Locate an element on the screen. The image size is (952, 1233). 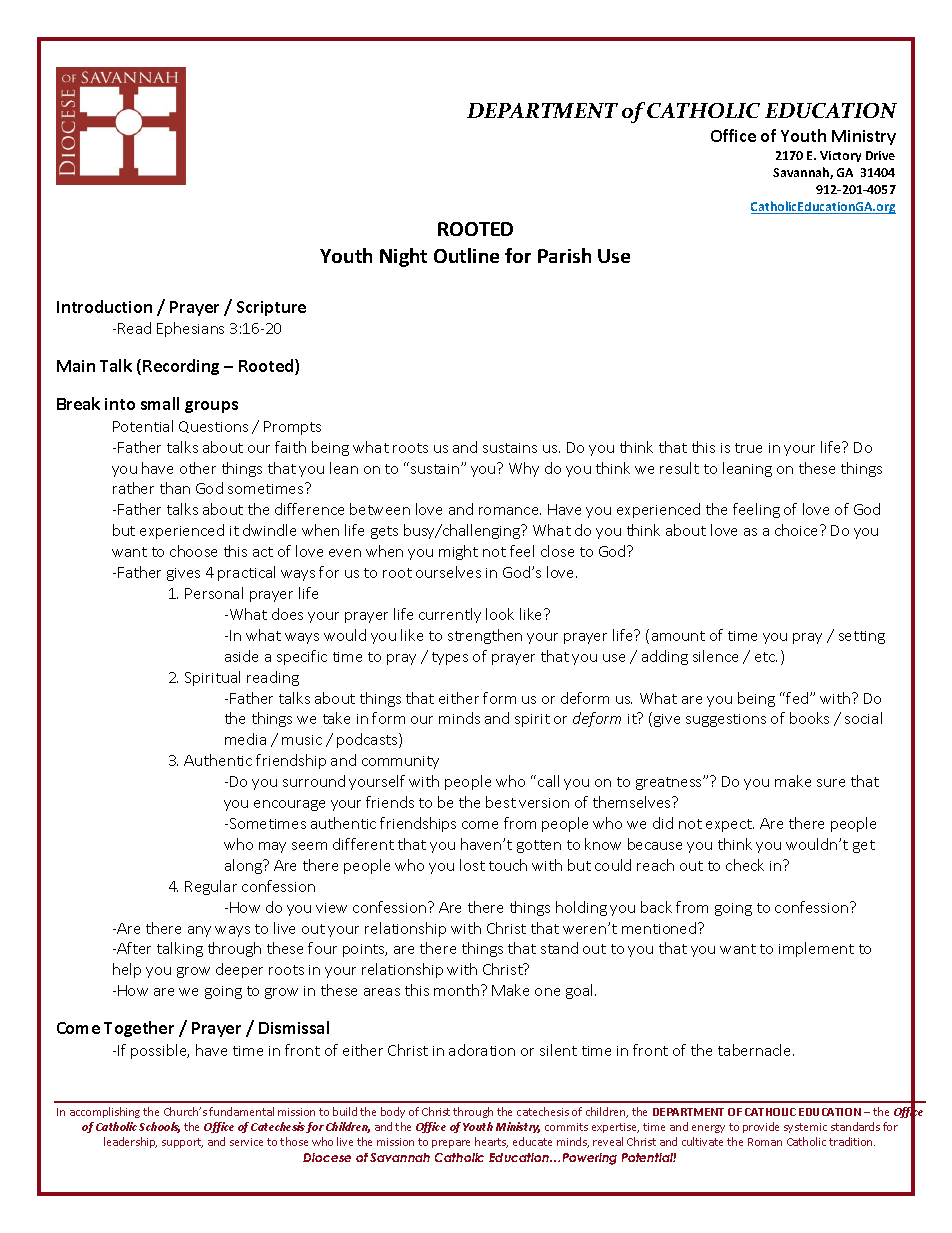
small is located at coordinates (160, 403).
